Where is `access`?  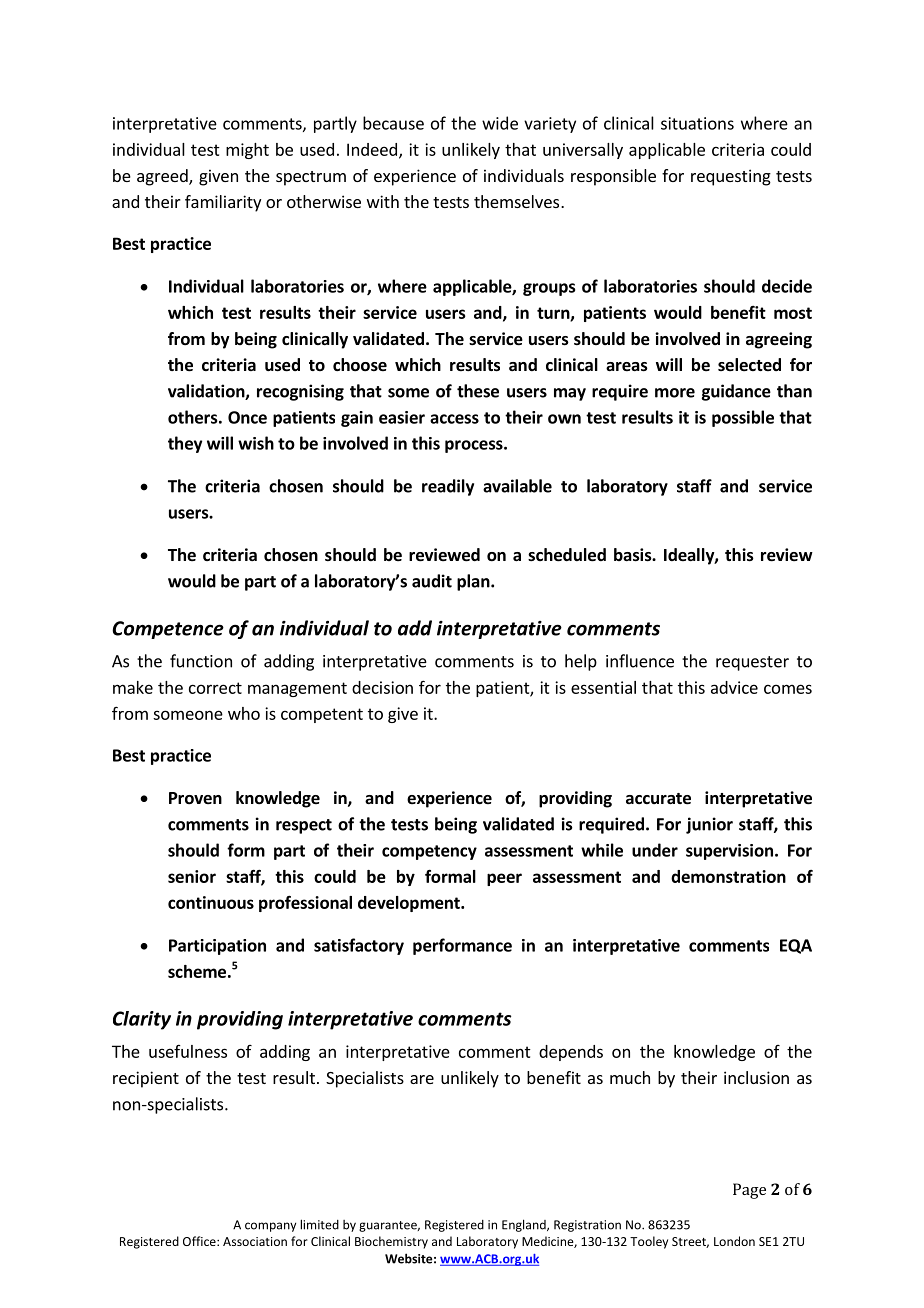 access is located at coordinates (454, 419).
